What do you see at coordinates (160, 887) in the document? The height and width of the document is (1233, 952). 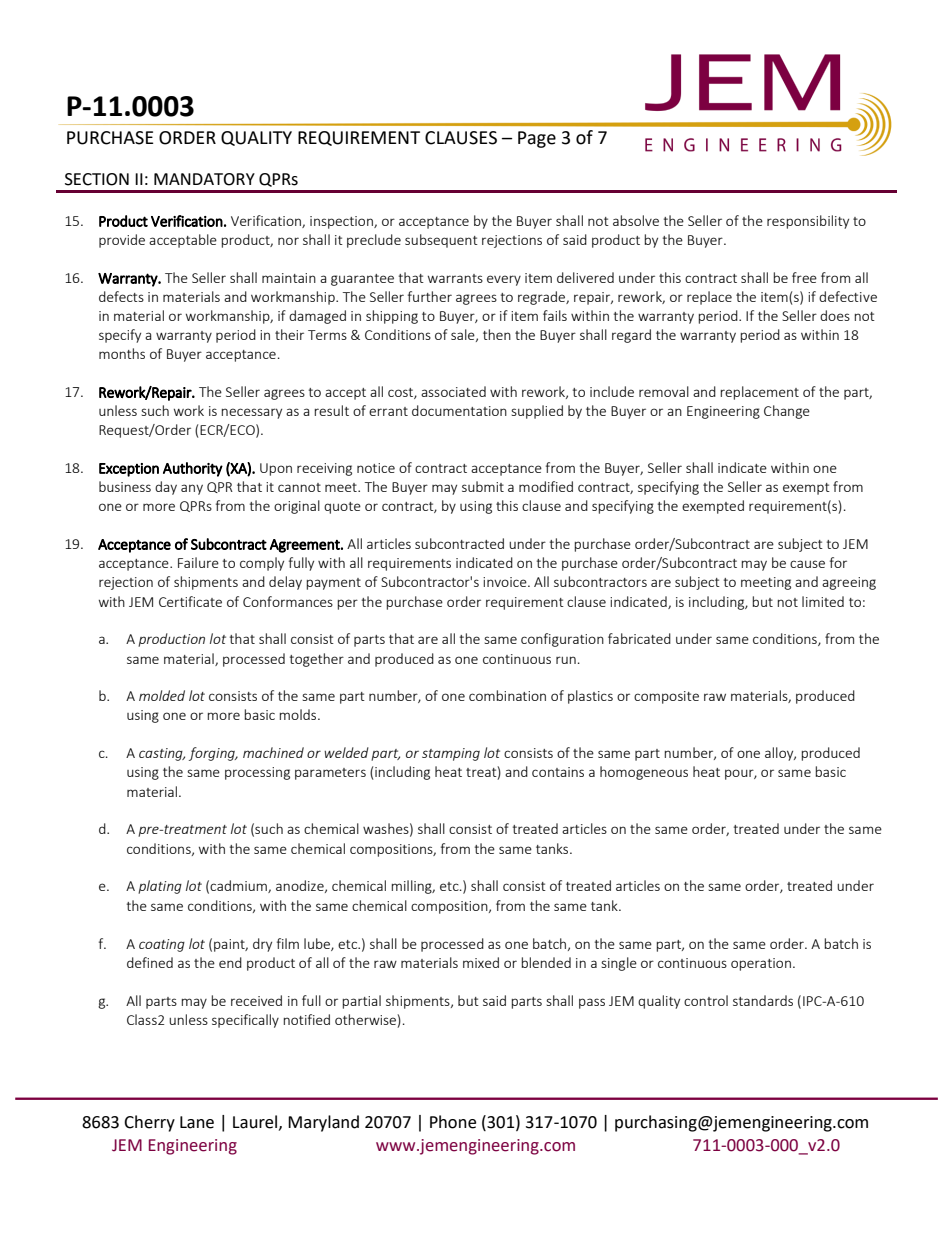 I see `plating` at bounding box center [160, 887].
